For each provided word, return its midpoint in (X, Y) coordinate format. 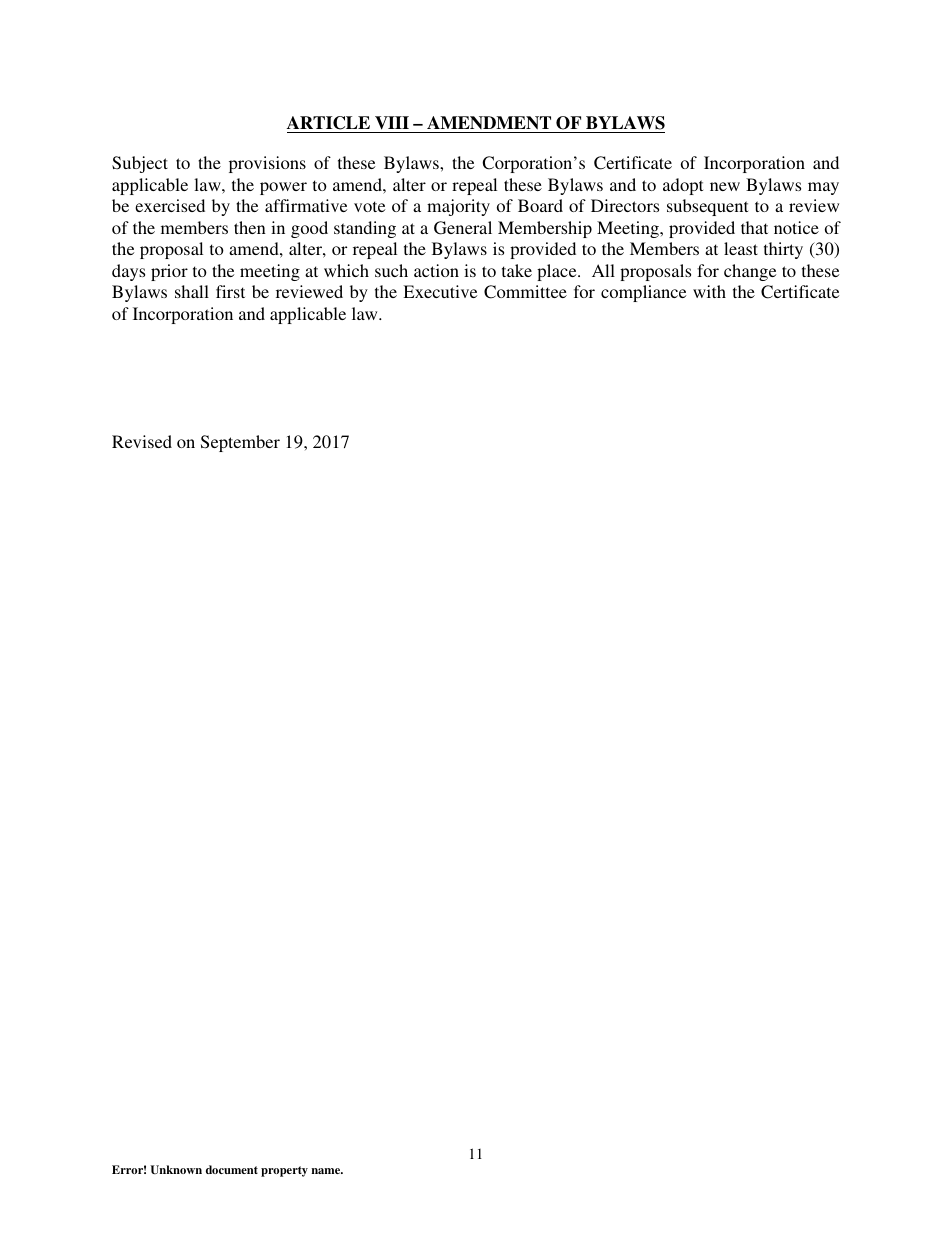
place (558, 272)
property (284, 1171)
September (240, 443)
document (232, 1169)
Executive (440, 291)
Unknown (176, 1169)
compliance (643, 293)
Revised (142, 441)
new (725, 186)
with (709, 291)
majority (458, 207)
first (230, 291)
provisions (267, 164)
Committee (525, 292)
